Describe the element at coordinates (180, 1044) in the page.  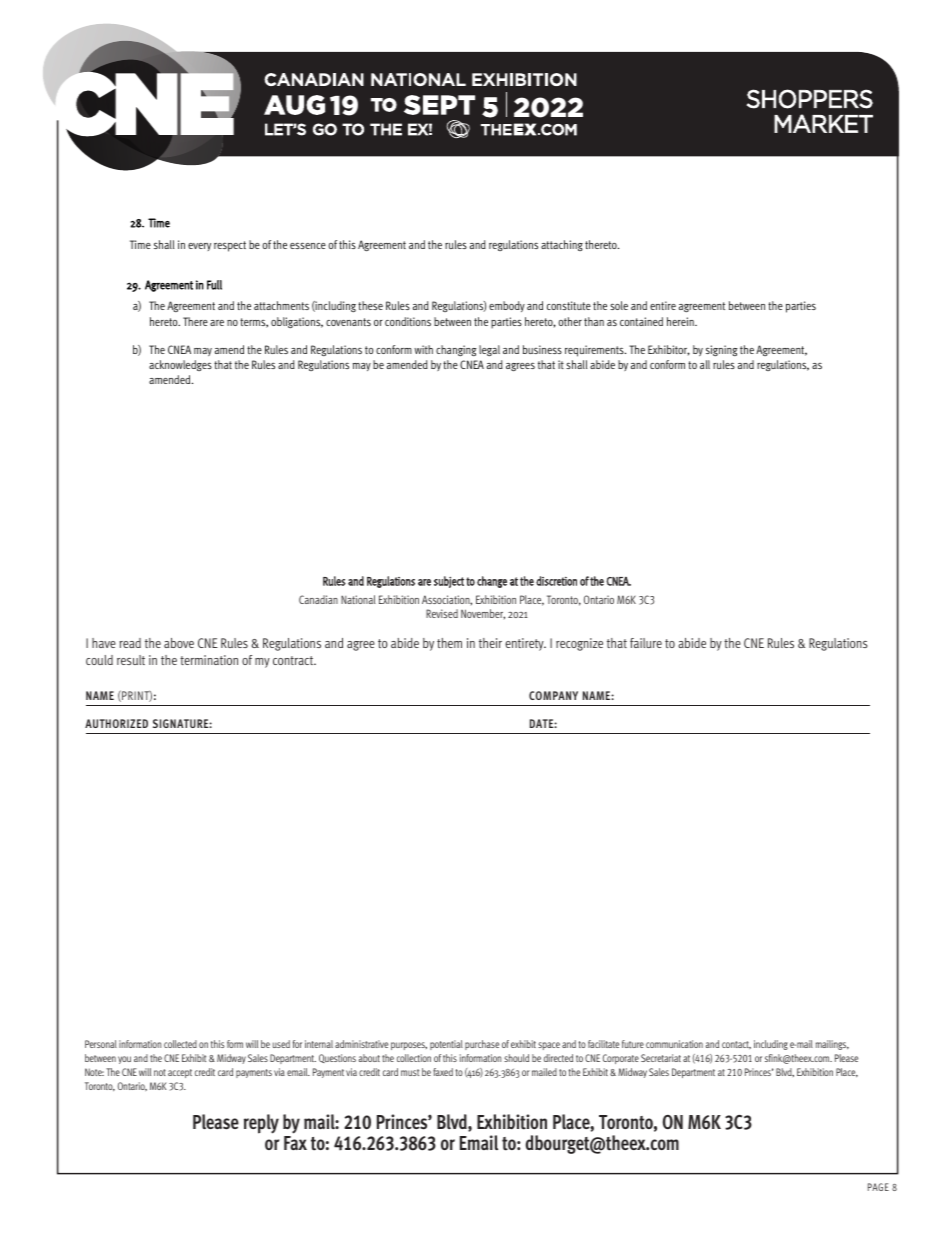
I see `collected` at that location.
